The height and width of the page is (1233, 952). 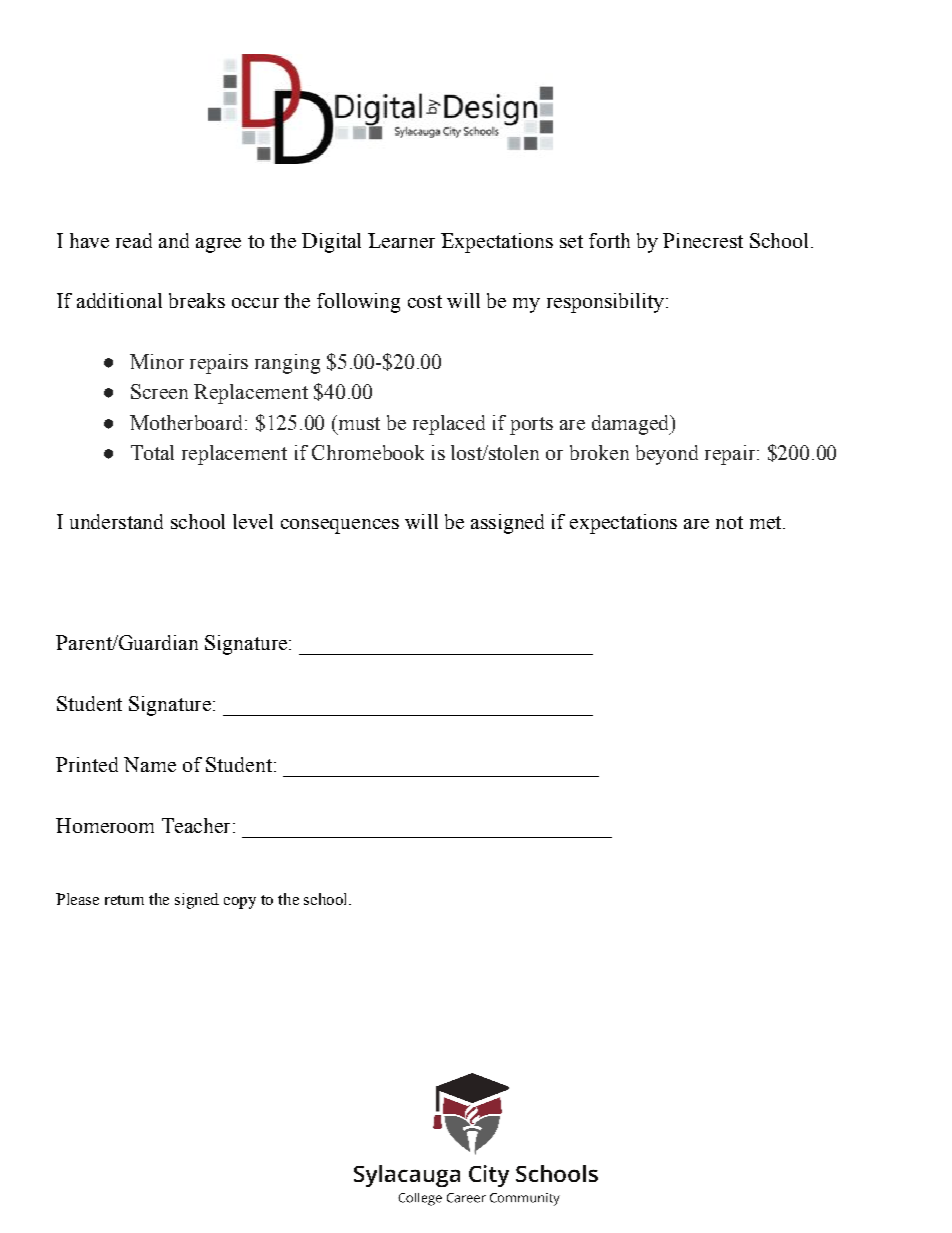 What do you see at coordinates (196, 825) in the page?
I see `Teacher` at bounding box center [196, 825].
